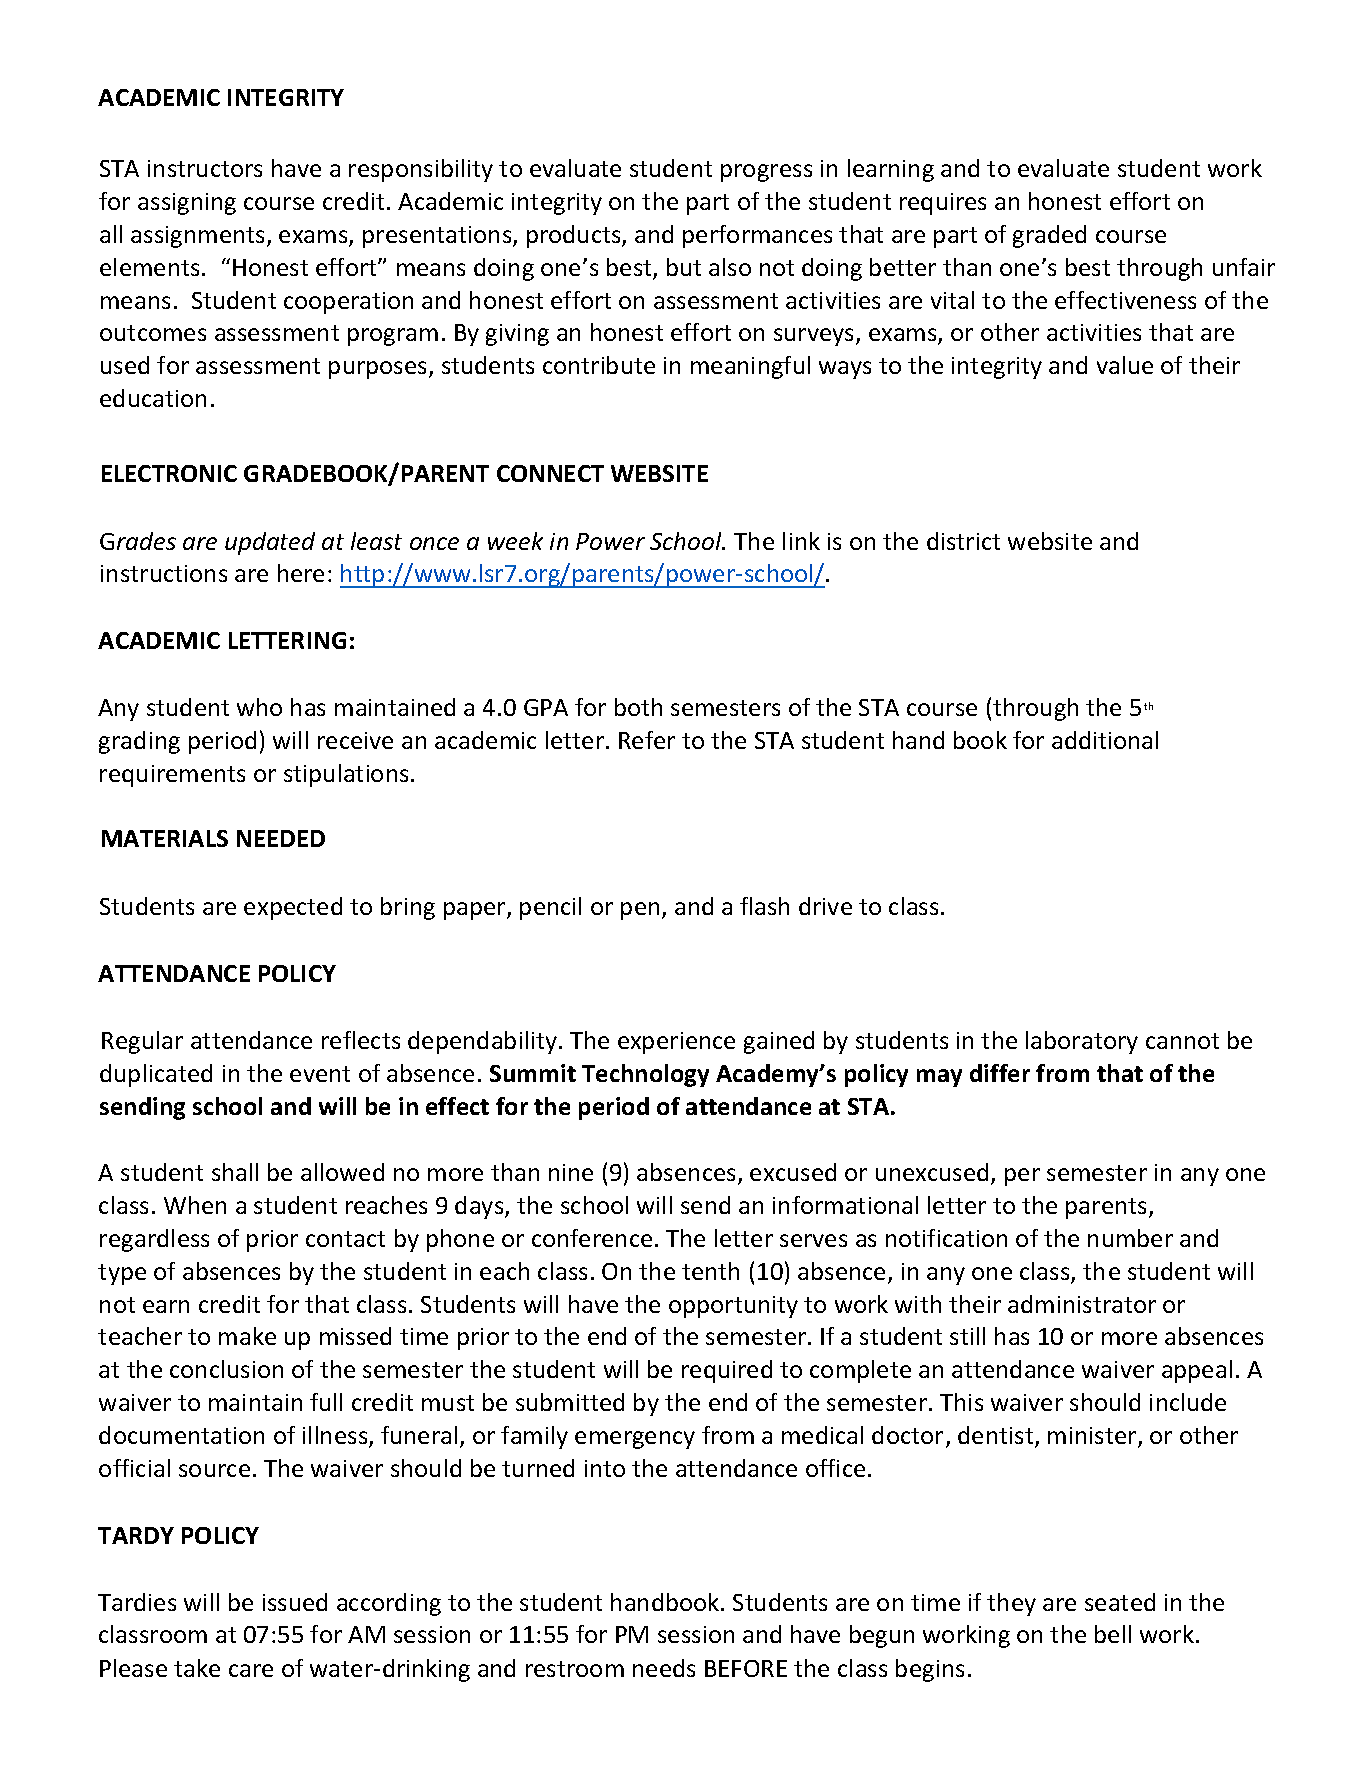 This screenshot has width=1371, height=1775. I want to click on needs, so click(664, 1668).
